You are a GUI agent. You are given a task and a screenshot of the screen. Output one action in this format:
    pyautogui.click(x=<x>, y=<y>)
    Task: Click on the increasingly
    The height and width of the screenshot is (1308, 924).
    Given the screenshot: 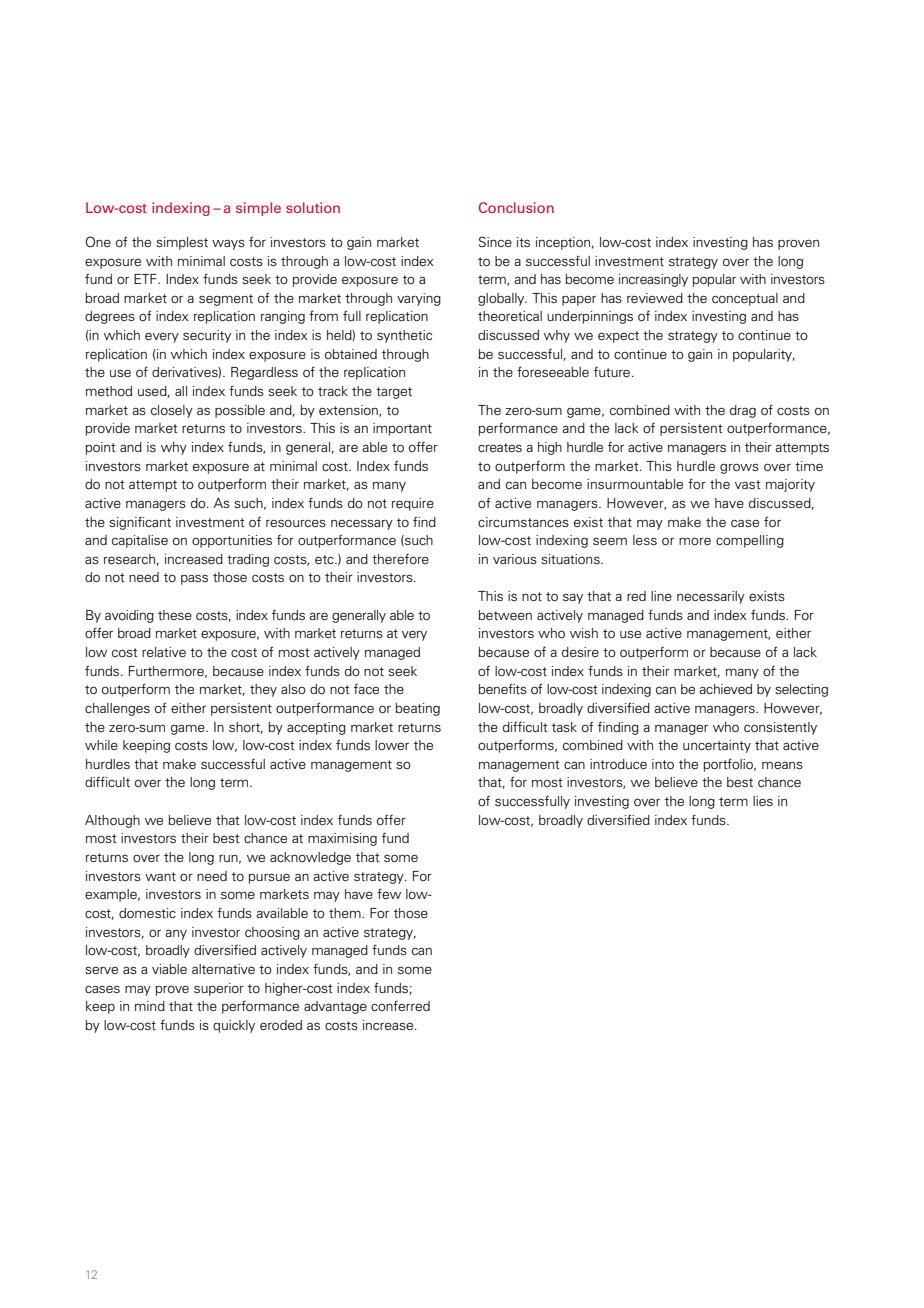 What is the action you would take?
    pyautogui.click(x=653, y=280)
